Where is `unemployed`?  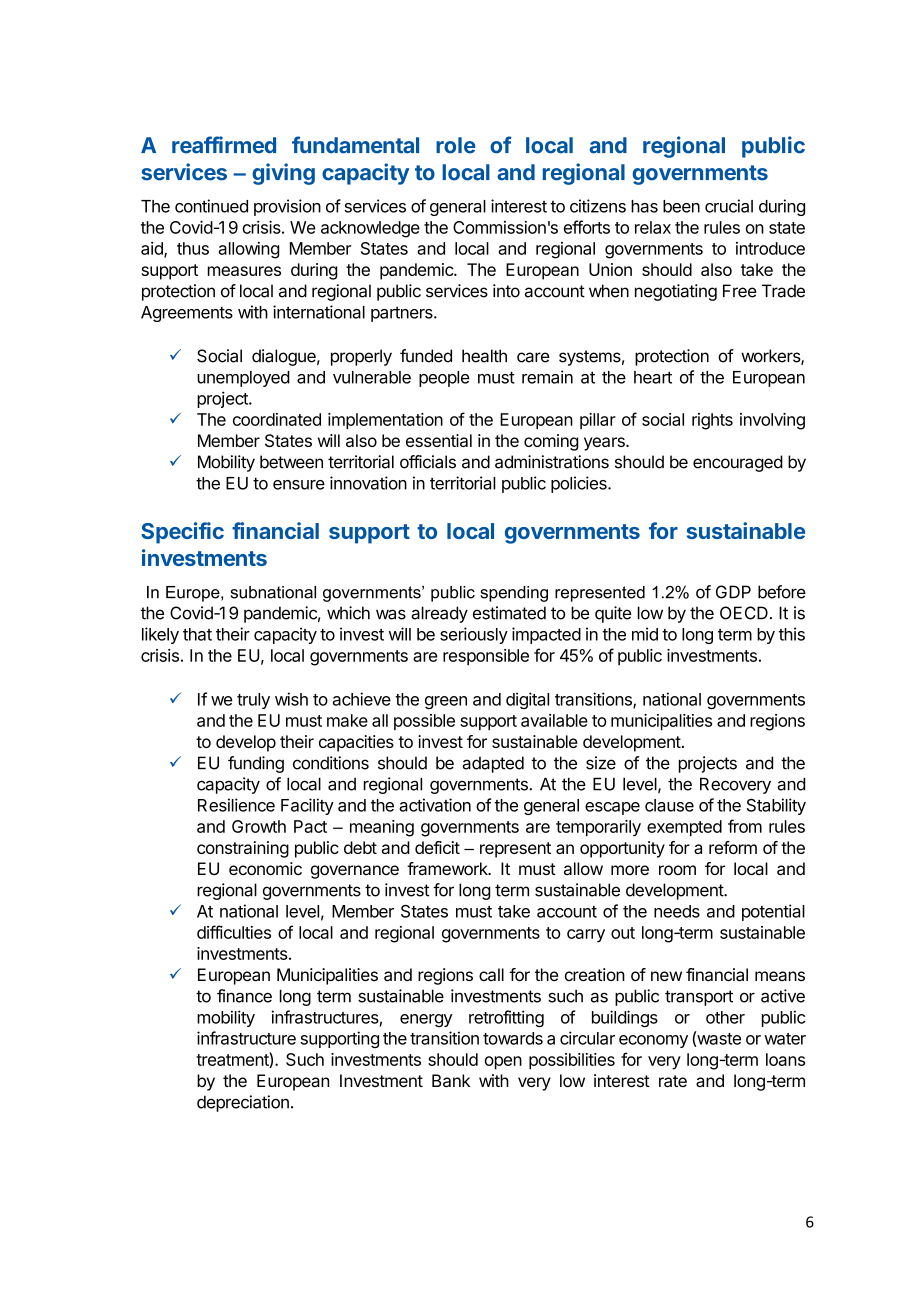 unemployed is located at coordinates (243, 379).
